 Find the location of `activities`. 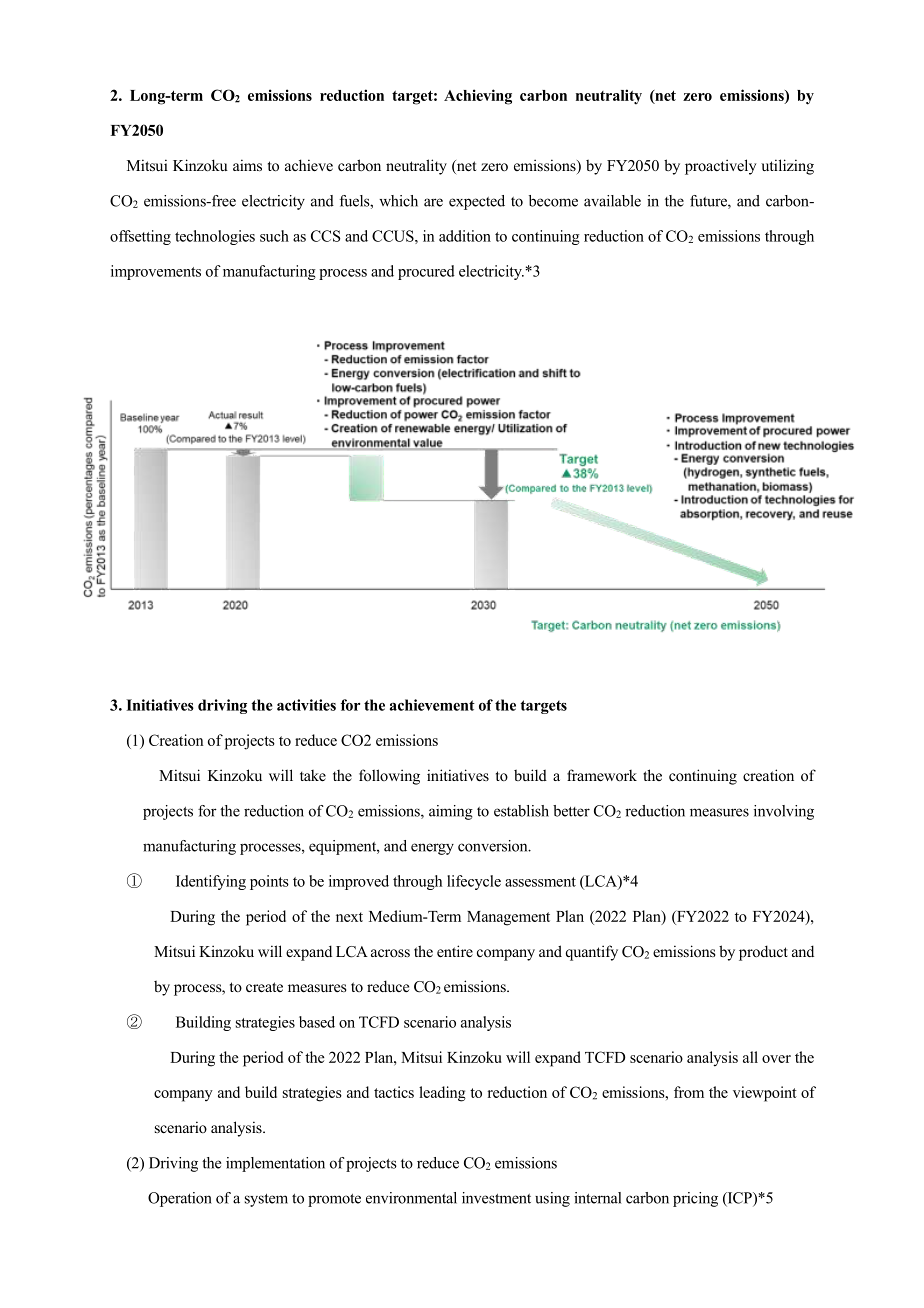

activities is located at coordinates (306, 705).
